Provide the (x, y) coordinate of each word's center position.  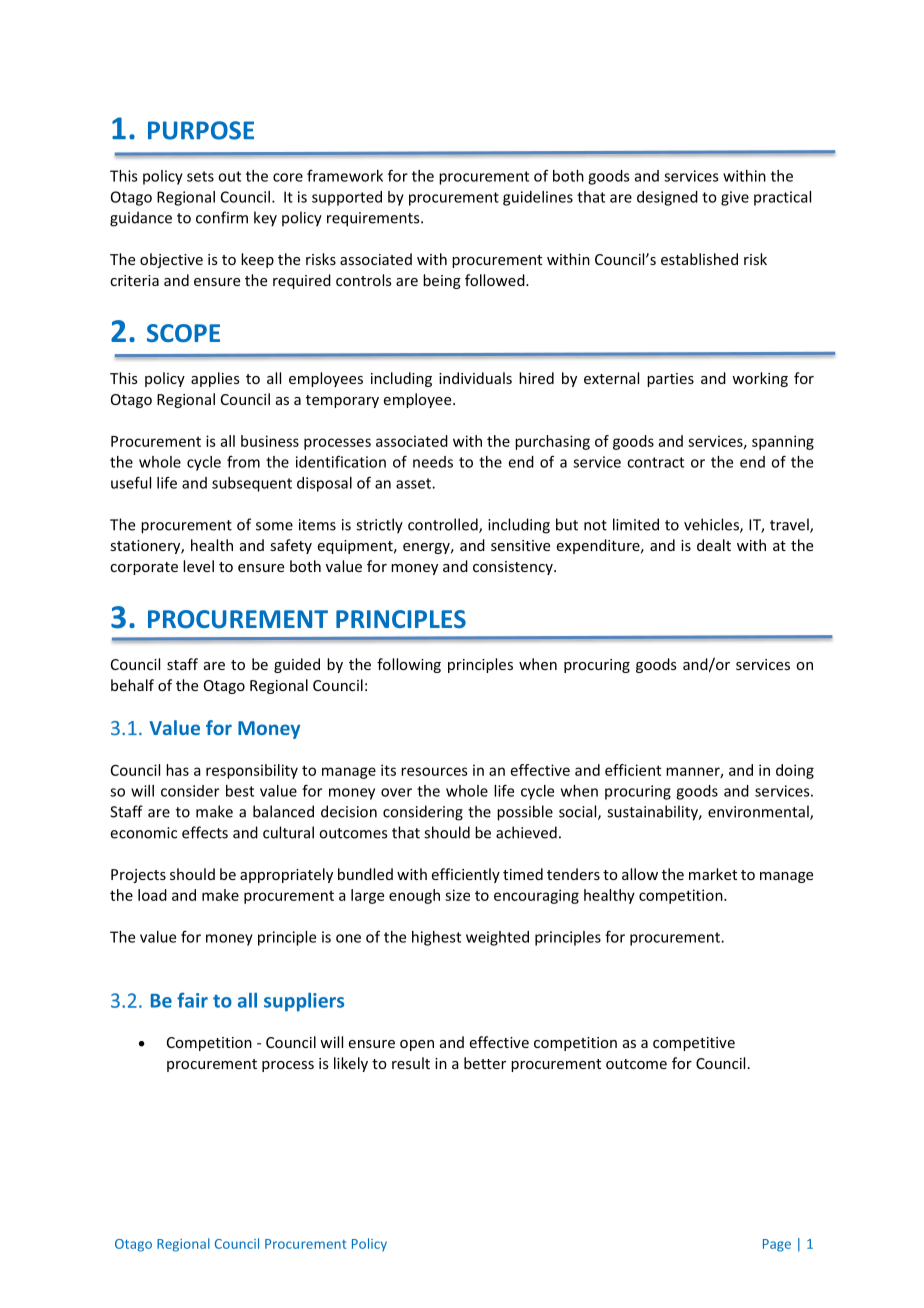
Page (777, 1245)
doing (795, 771)
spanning (783, 442)
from (243, 462)
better (485, 1063)
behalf (132, 685)
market (713, 874)
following (409, 665)
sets (200, 176)
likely (351, 1064)
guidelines (538, 198)
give (735, 198)
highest (436, 938)
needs (433, 462)
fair (192, 1000)
